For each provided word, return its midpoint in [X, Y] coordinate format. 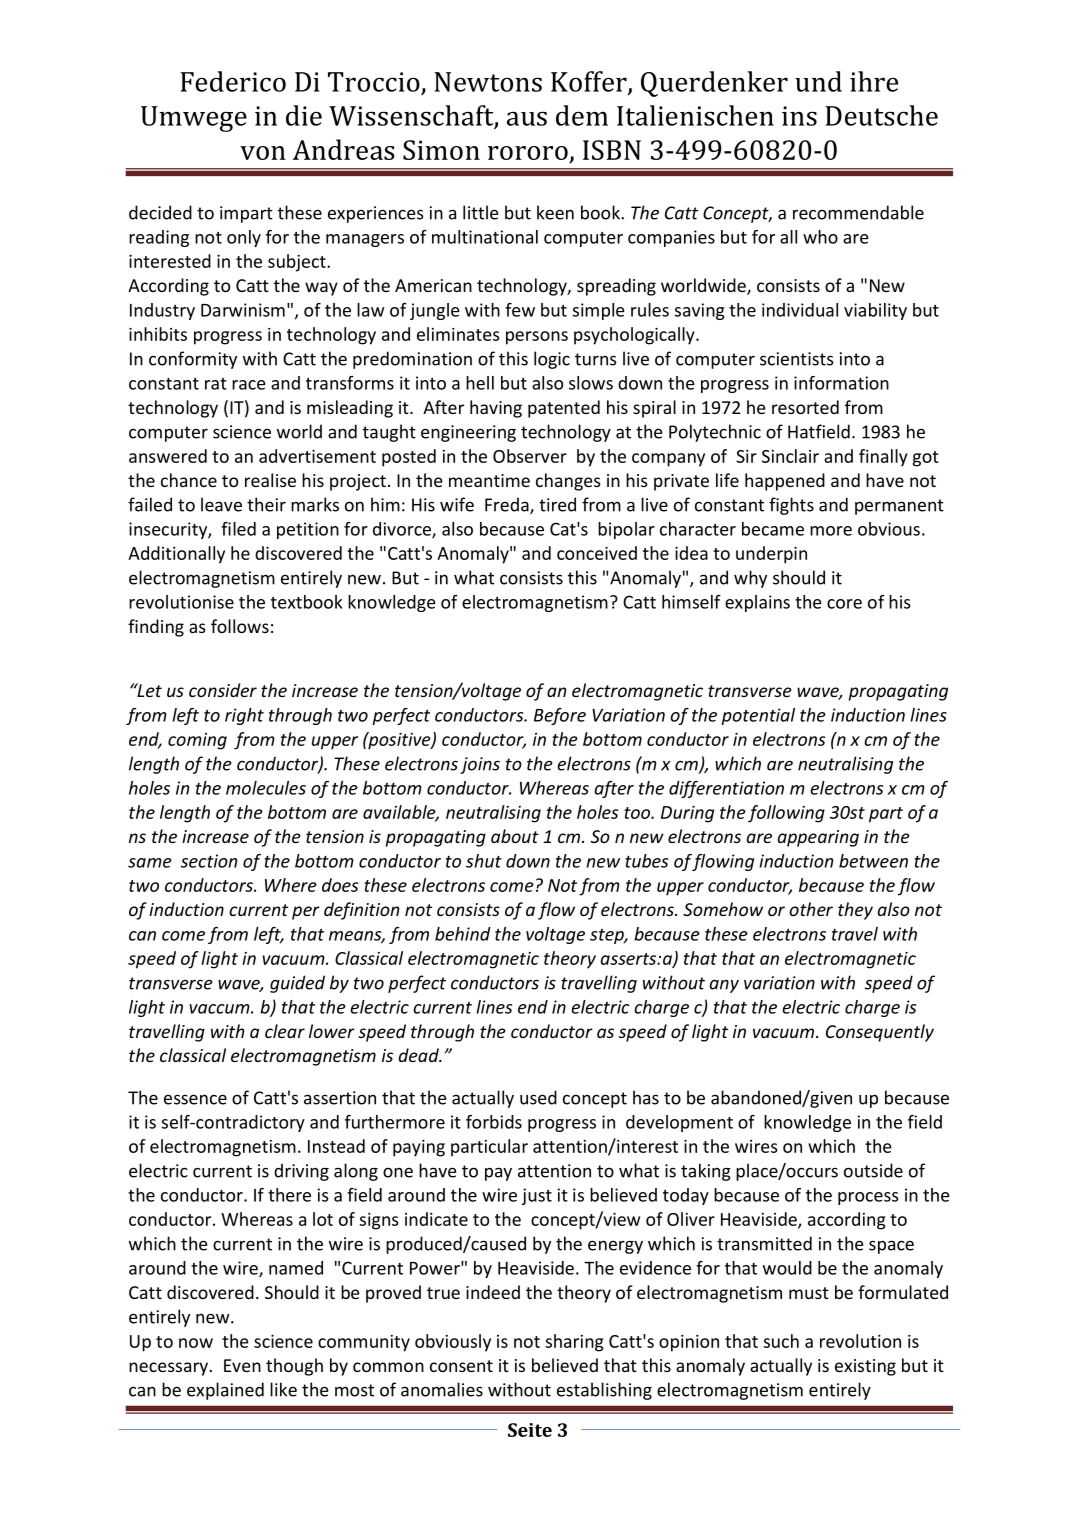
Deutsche [881, 115]
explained [225, 1391]
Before [560, 716]
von [263, 153]
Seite [530, 1430]
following [786, 814]
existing [865, 1367]
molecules [266, 788]
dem [582, 115]
